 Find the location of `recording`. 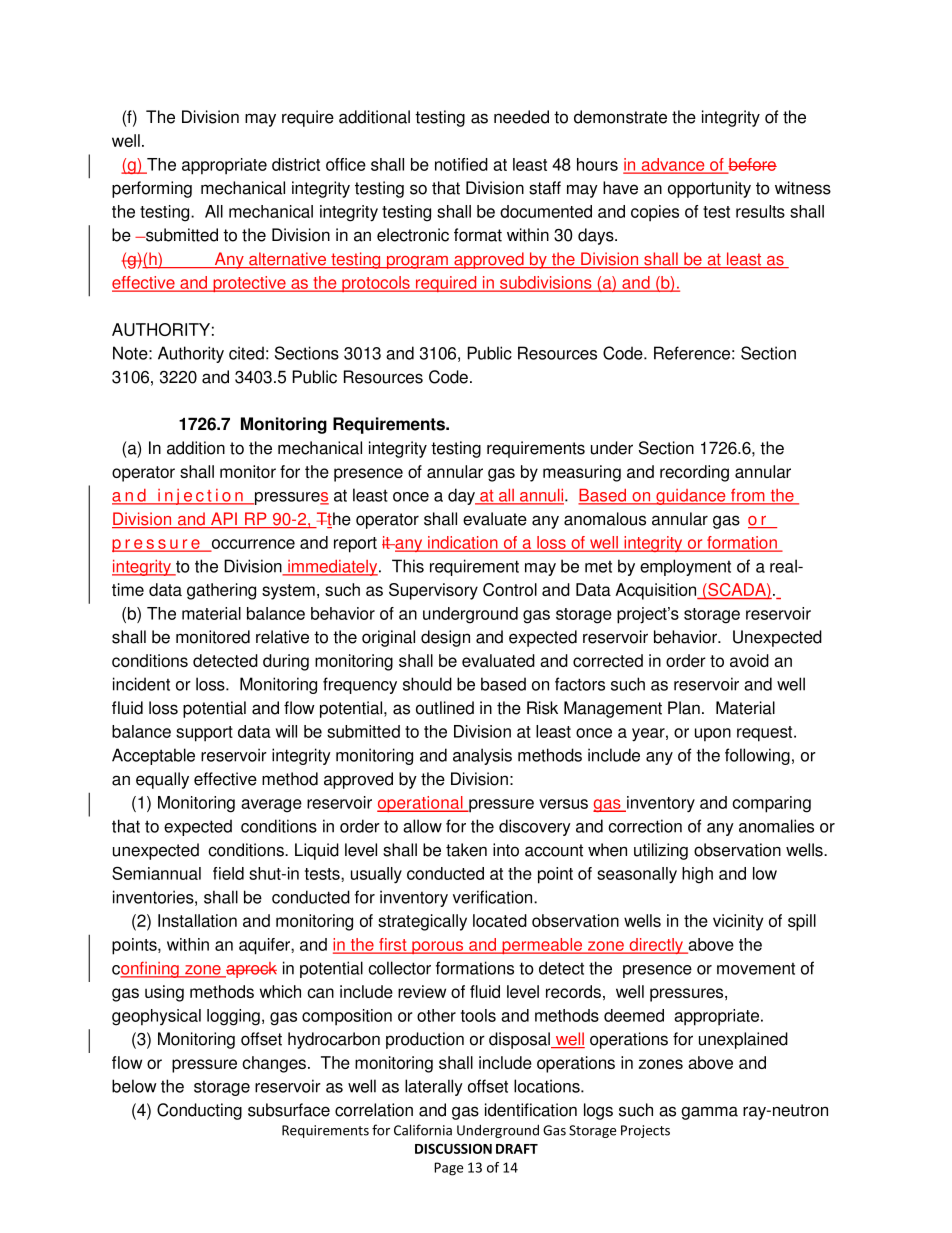

recording is located at coordinates (694, 473).
